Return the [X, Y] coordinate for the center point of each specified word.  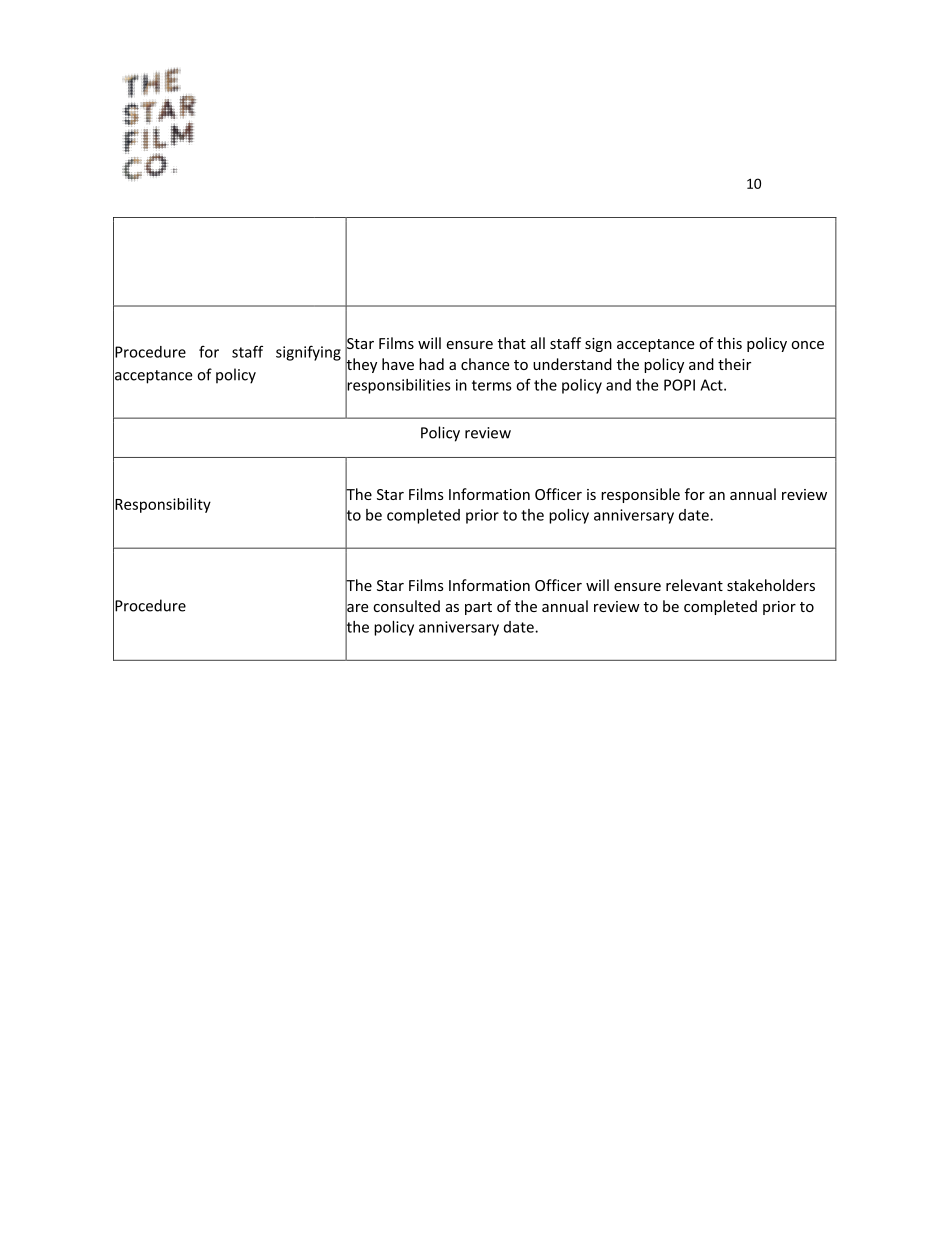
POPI [679, 385]
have [398, 364]
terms [492, 385]
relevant [694, 585]
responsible [640, 495]
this [729, 343]
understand [572, 364]
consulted [406, 606]
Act [712, 385]
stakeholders [771, 585]
